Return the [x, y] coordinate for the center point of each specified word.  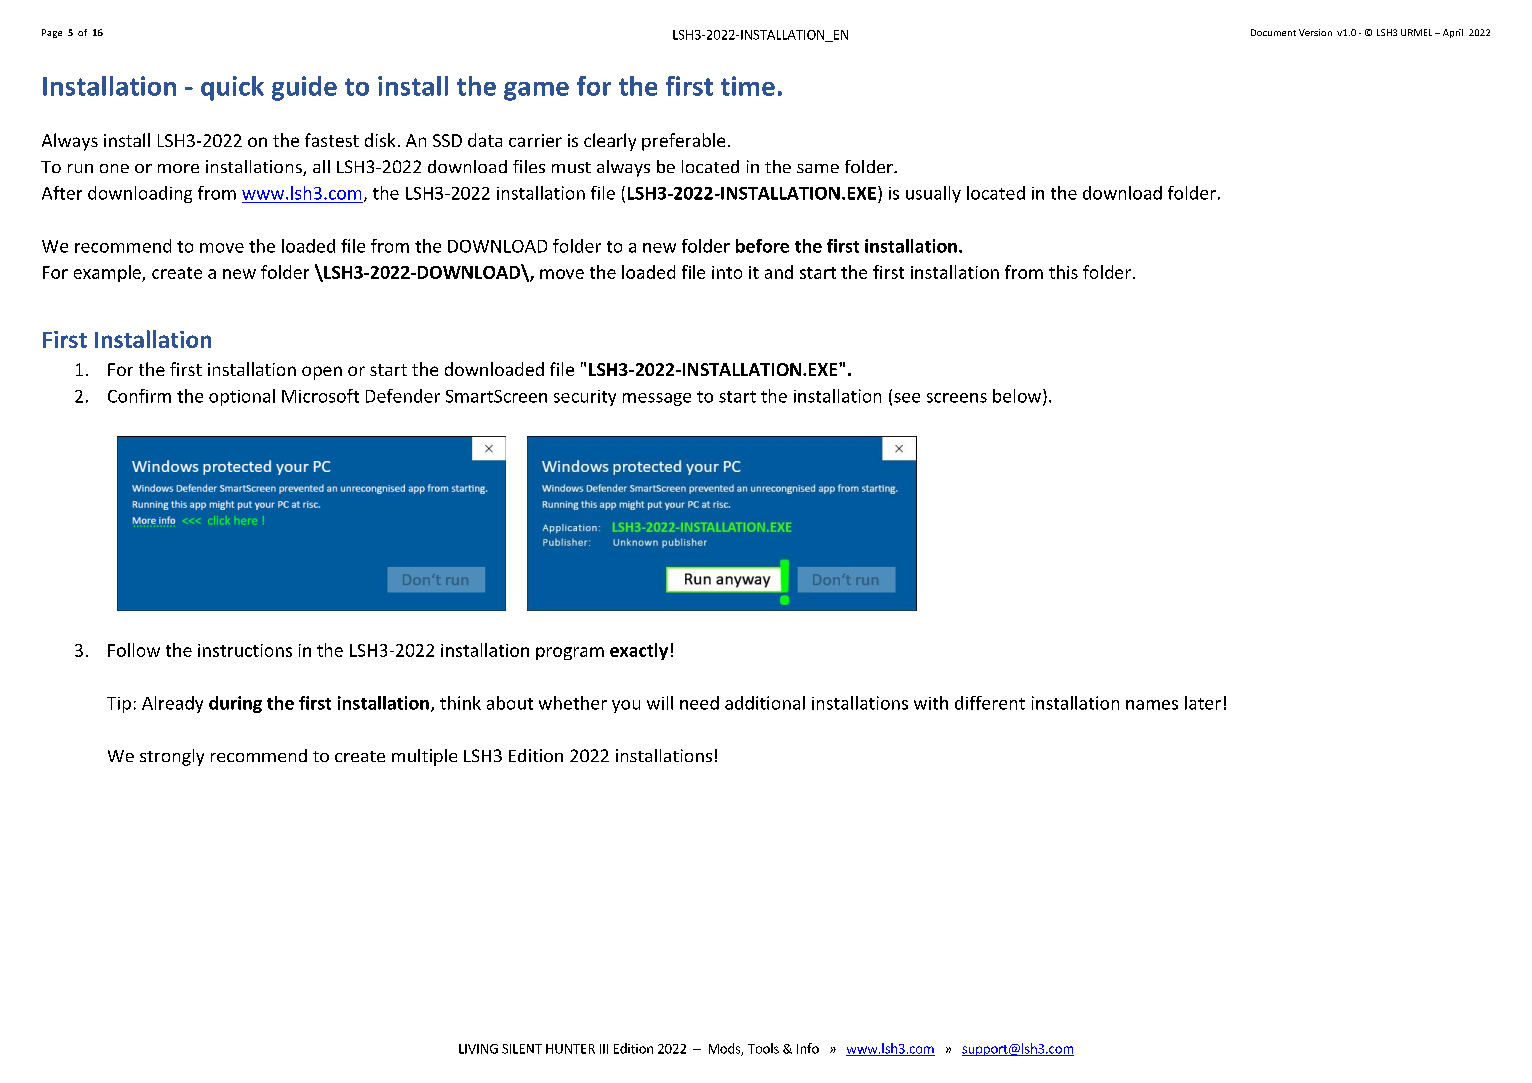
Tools [763, 1048]
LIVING [478, 1049]
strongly [172, 757]
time [748, 86]
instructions [245, 650]
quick [232, 88]
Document [1273, 32]
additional [765, 703]
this [1063, 272]
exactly [639, 651]
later [1203, 703]
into [727, 272]
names [1152, 705]
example [108, 273]
